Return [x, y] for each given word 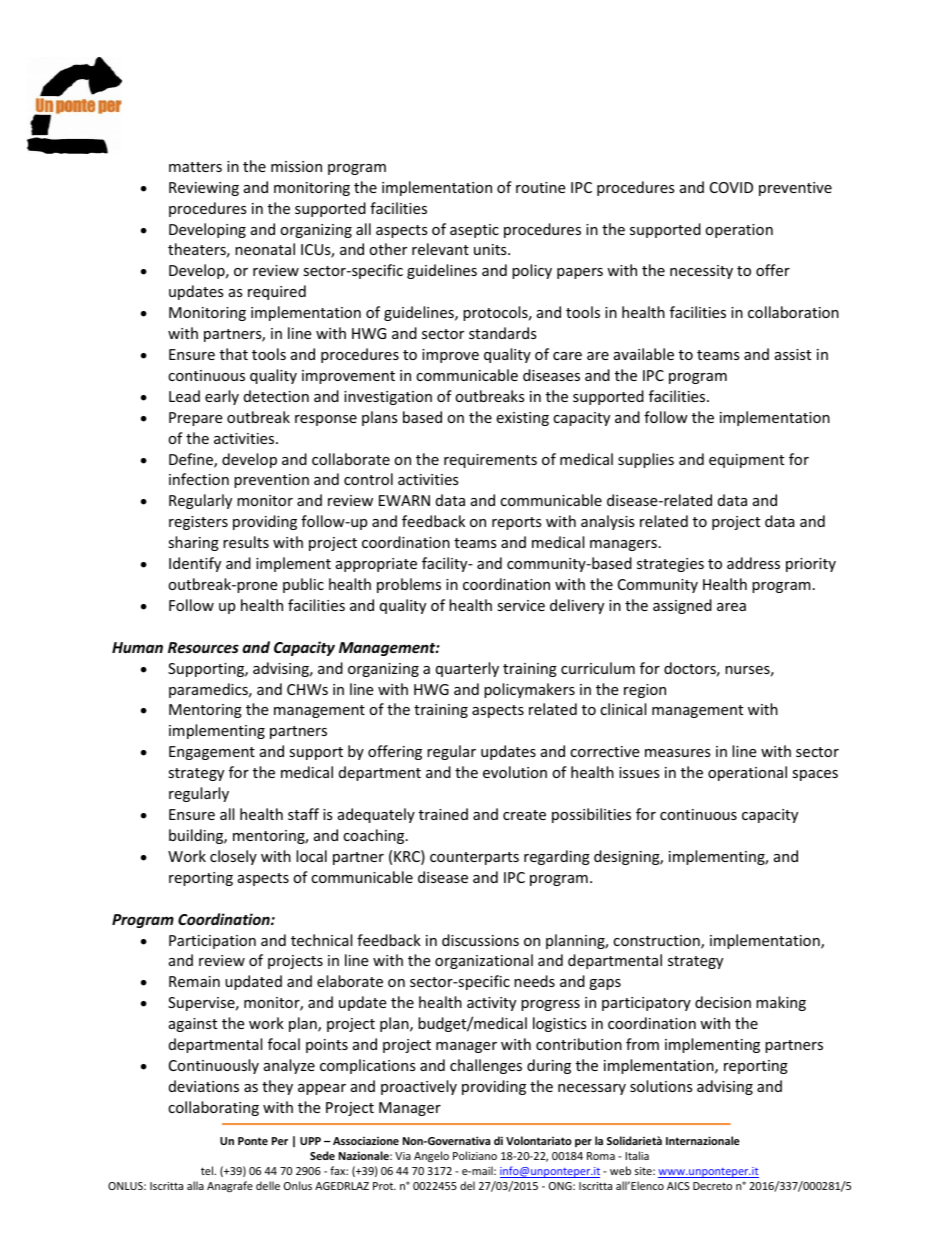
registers [198, 523]
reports [517, 523]
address [753, 563]
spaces [815, 775]
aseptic [474, 231]
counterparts [474, 858]
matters [195, 167]
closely [233, 857]
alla [195, 1185]
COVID [731, 187]
